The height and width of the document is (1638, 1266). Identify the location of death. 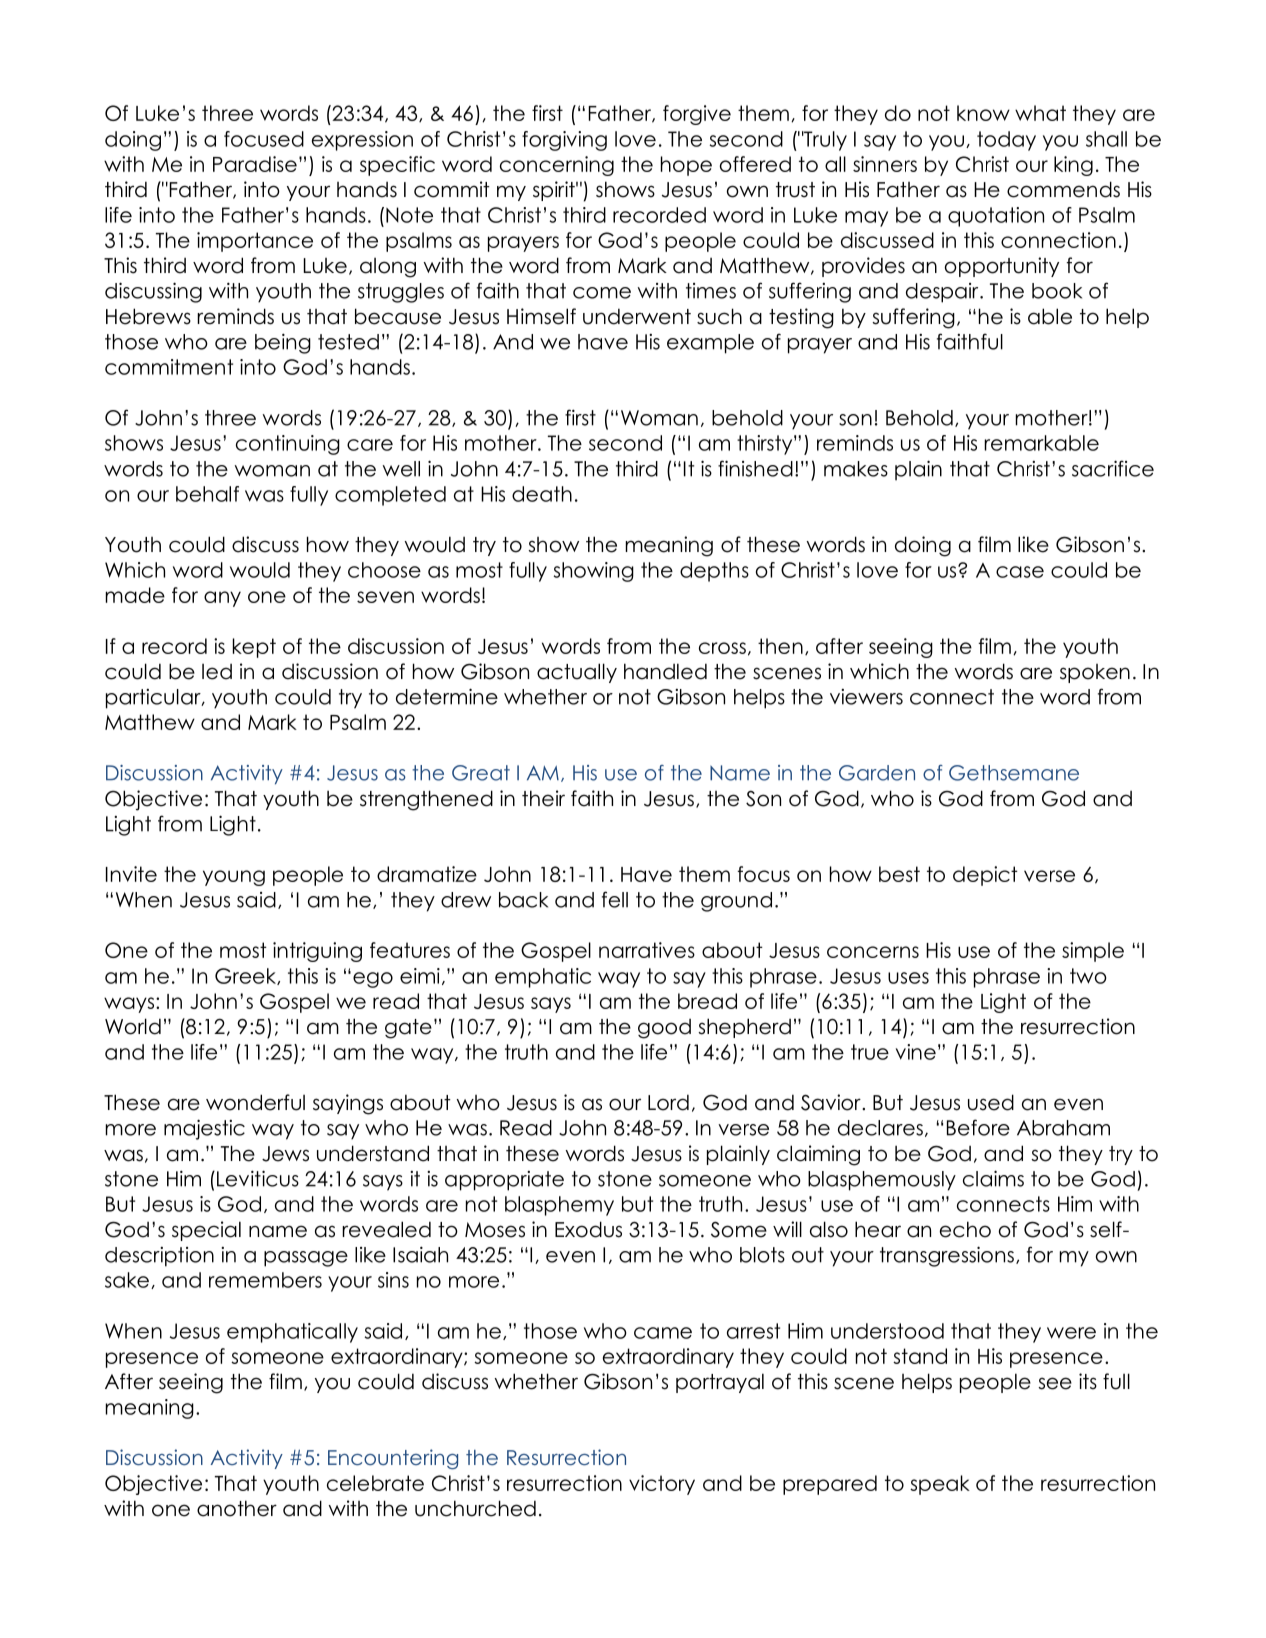
(542, 494).
